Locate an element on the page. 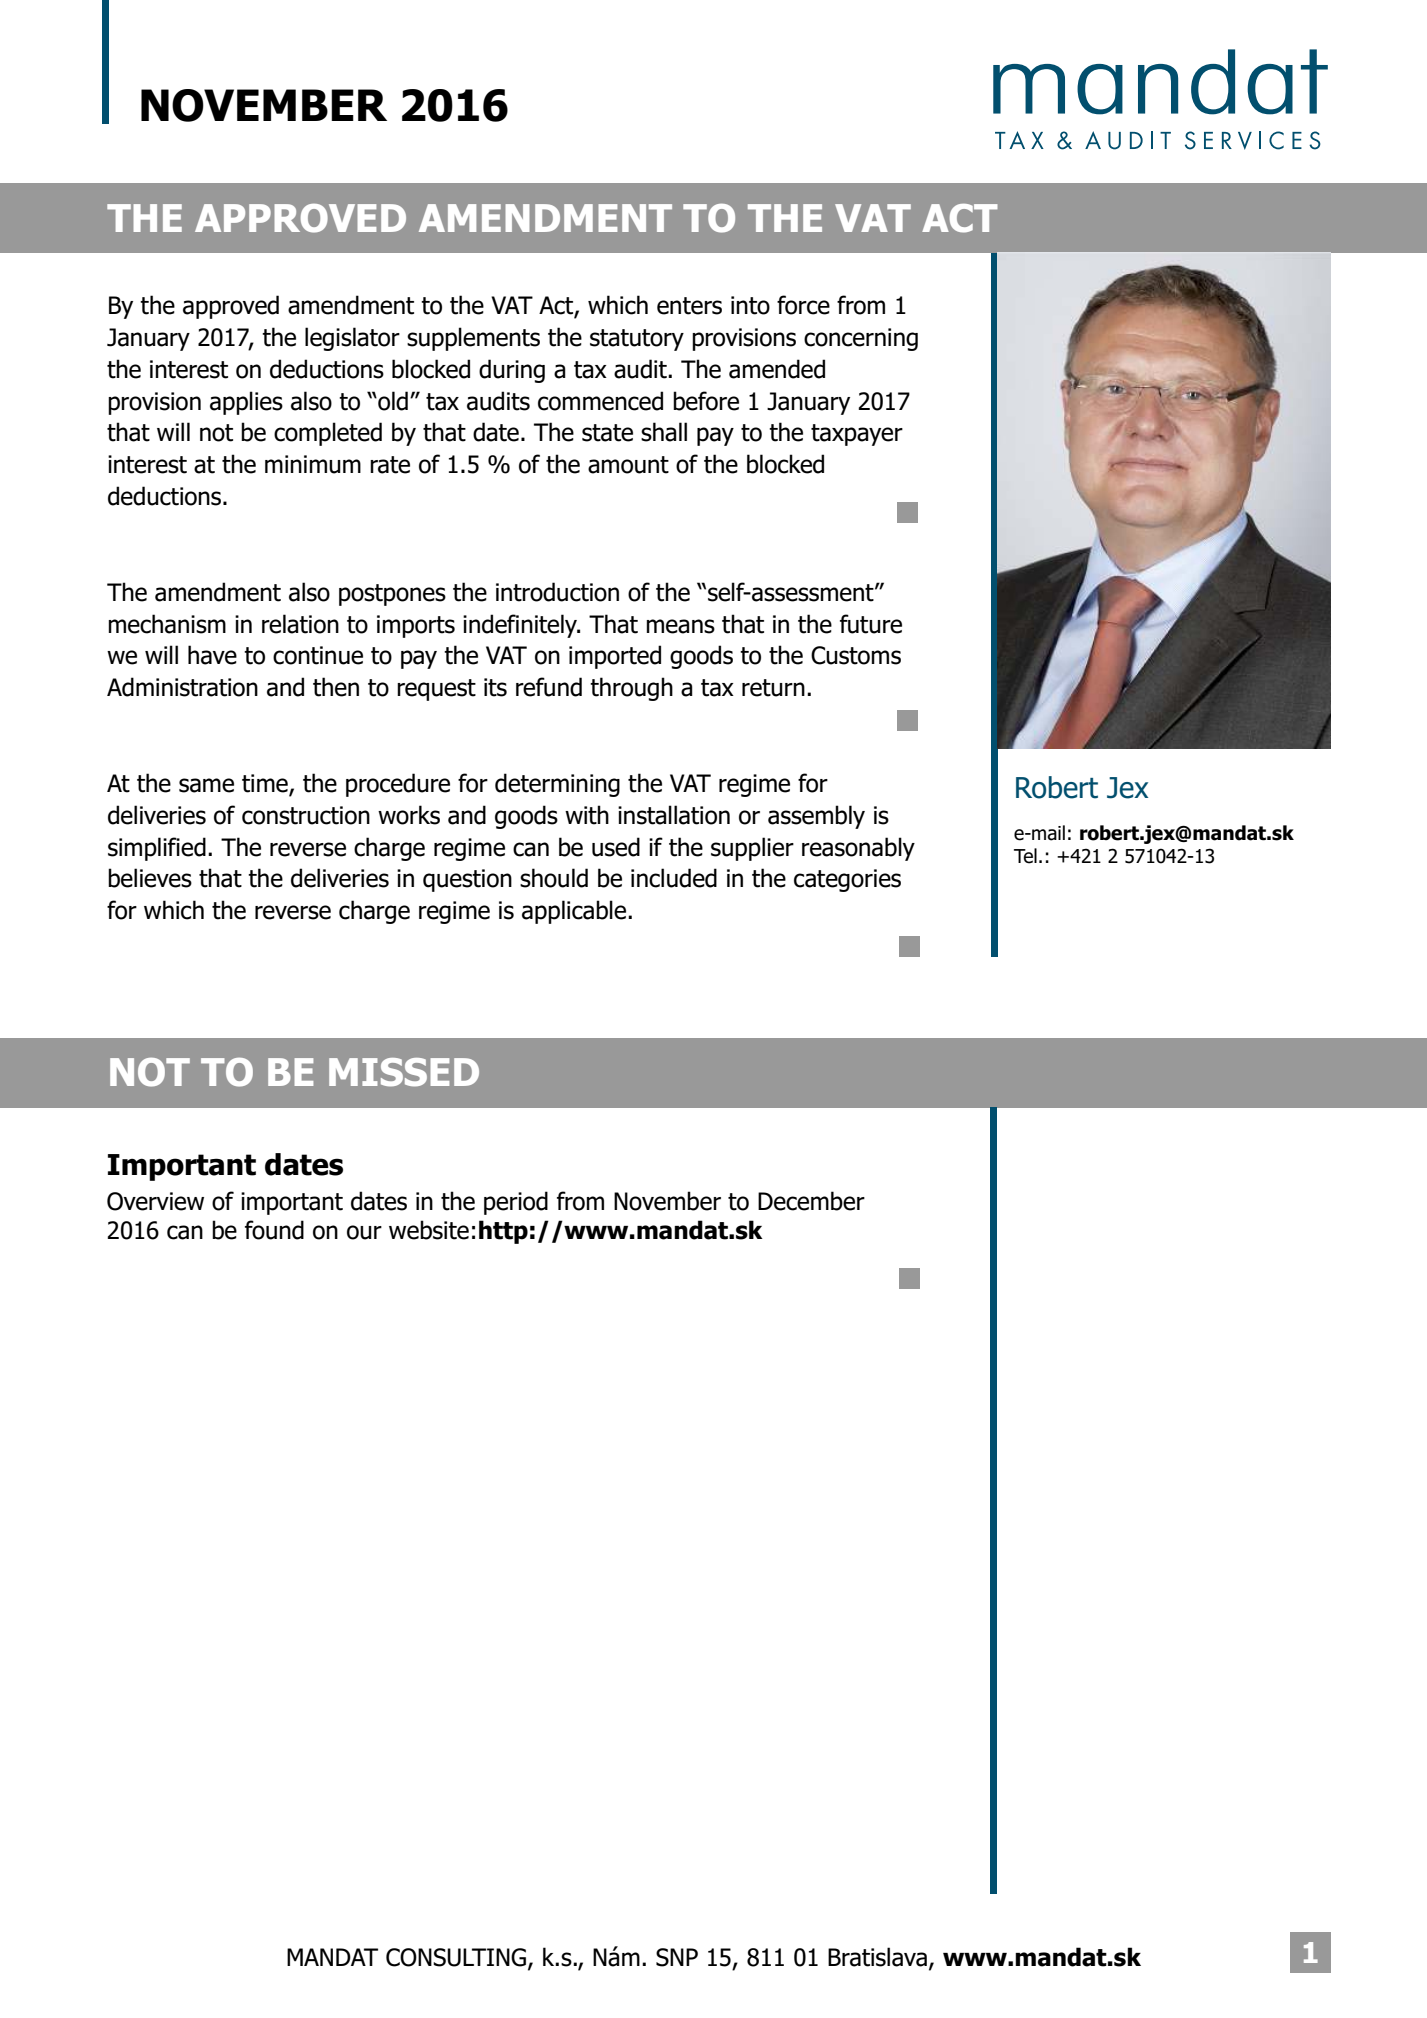  found is located at coordinates (274, 1230).
